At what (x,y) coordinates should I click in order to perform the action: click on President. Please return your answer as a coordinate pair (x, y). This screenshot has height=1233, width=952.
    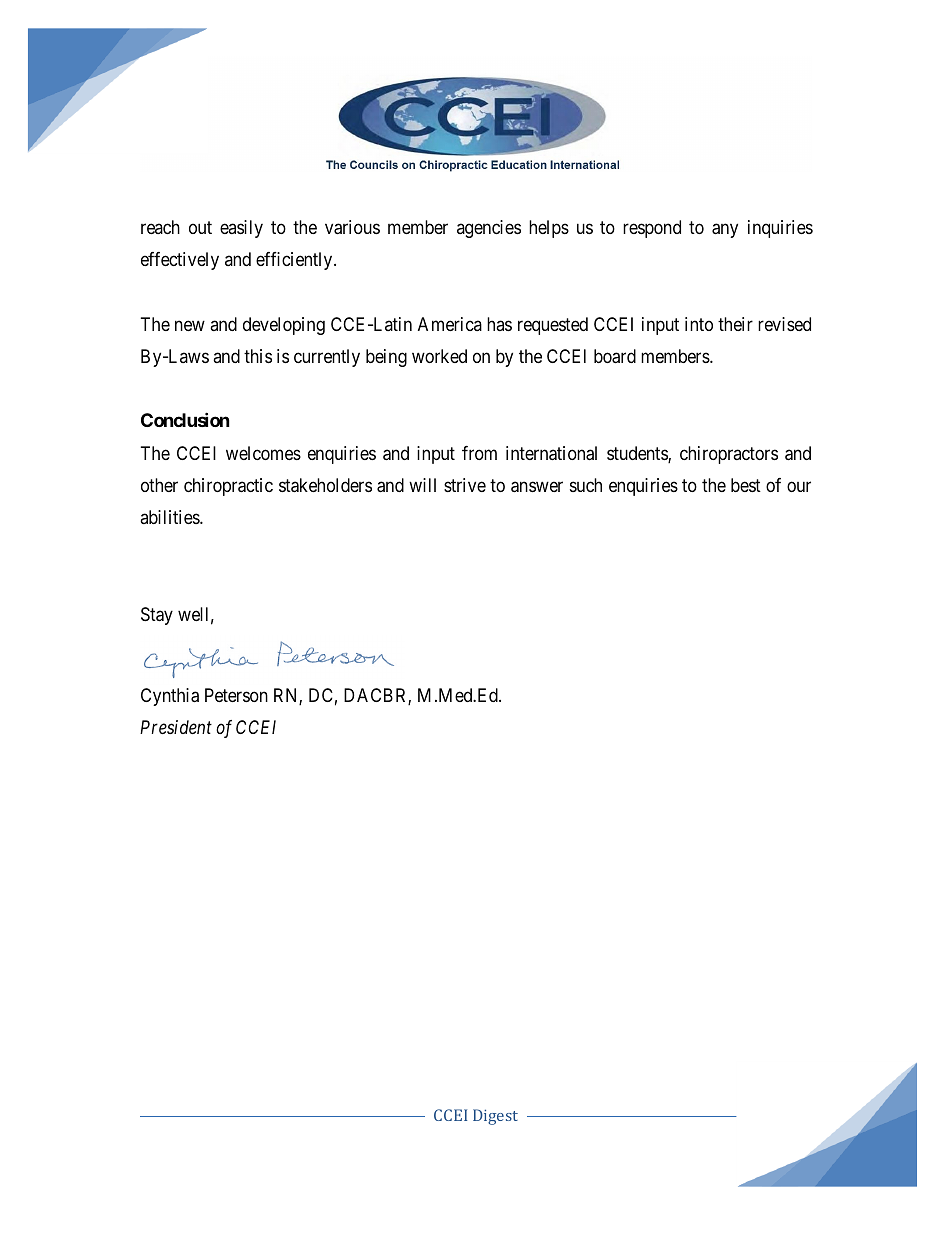
    Looking at the image, I should click on (176, 727).
